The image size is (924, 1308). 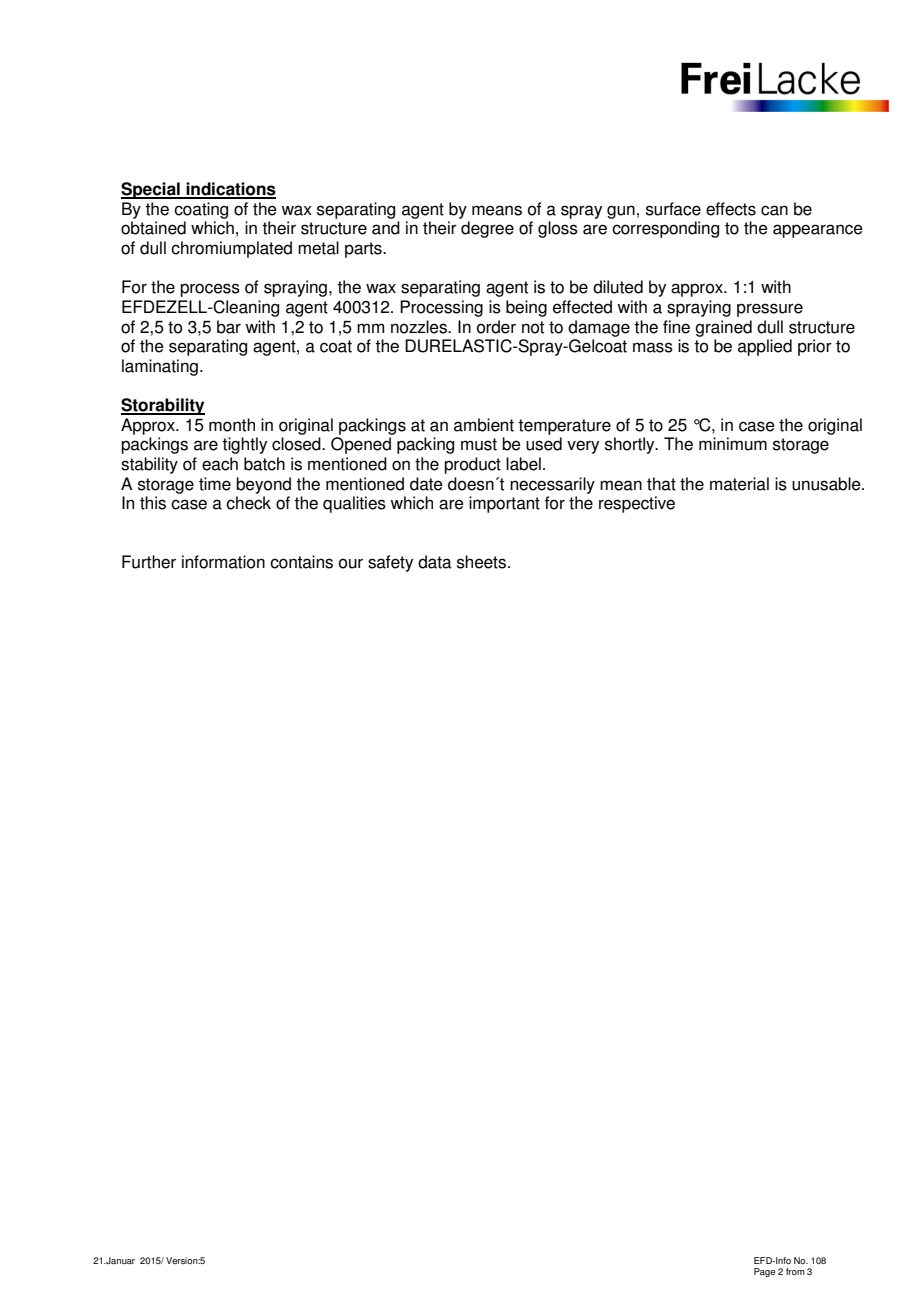 What do you see at coordinates (487, 229) in the document?
I see `degree` at bounding box center [487, 229].
